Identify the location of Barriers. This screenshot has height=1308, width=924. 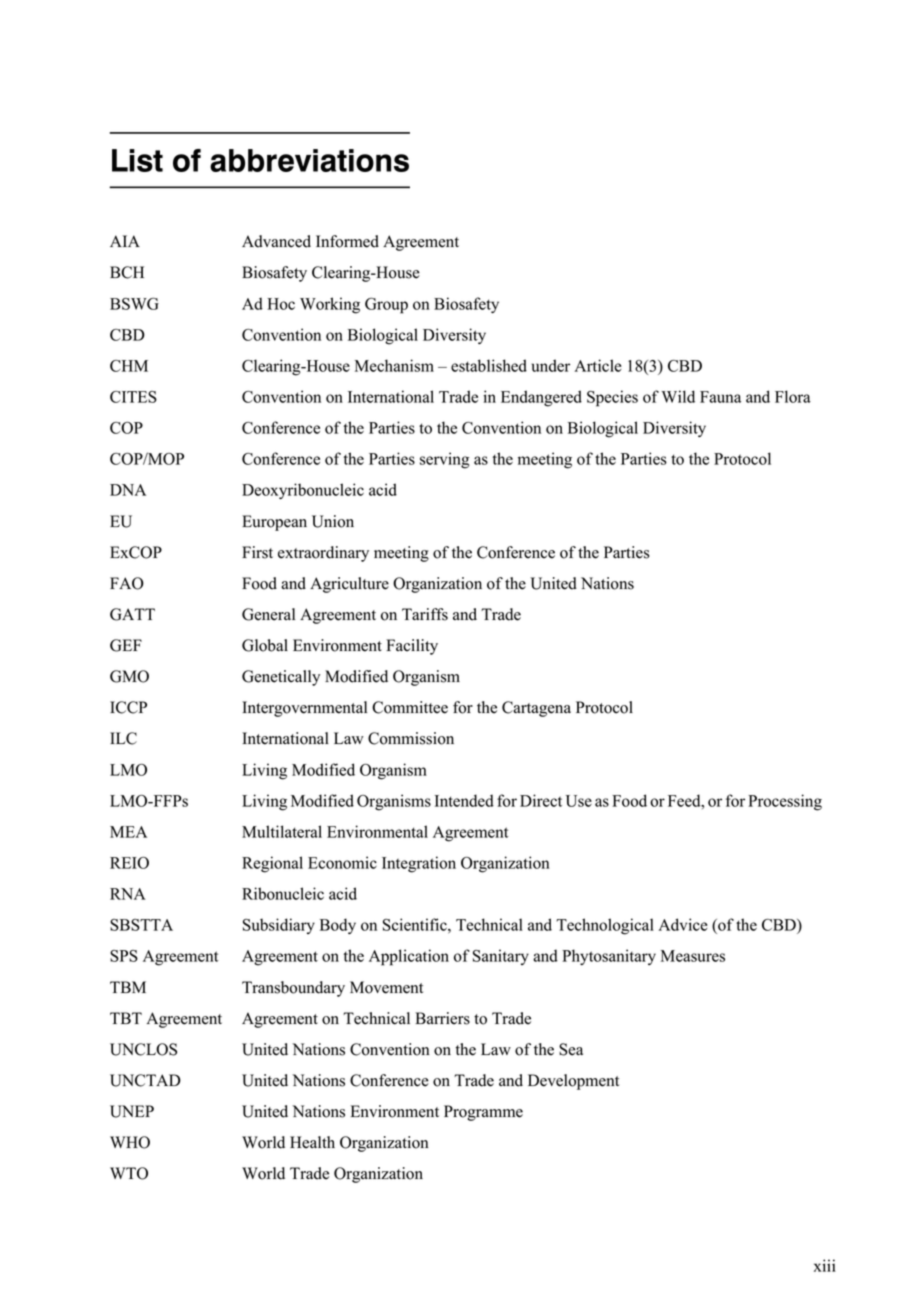
(442, 1018).
